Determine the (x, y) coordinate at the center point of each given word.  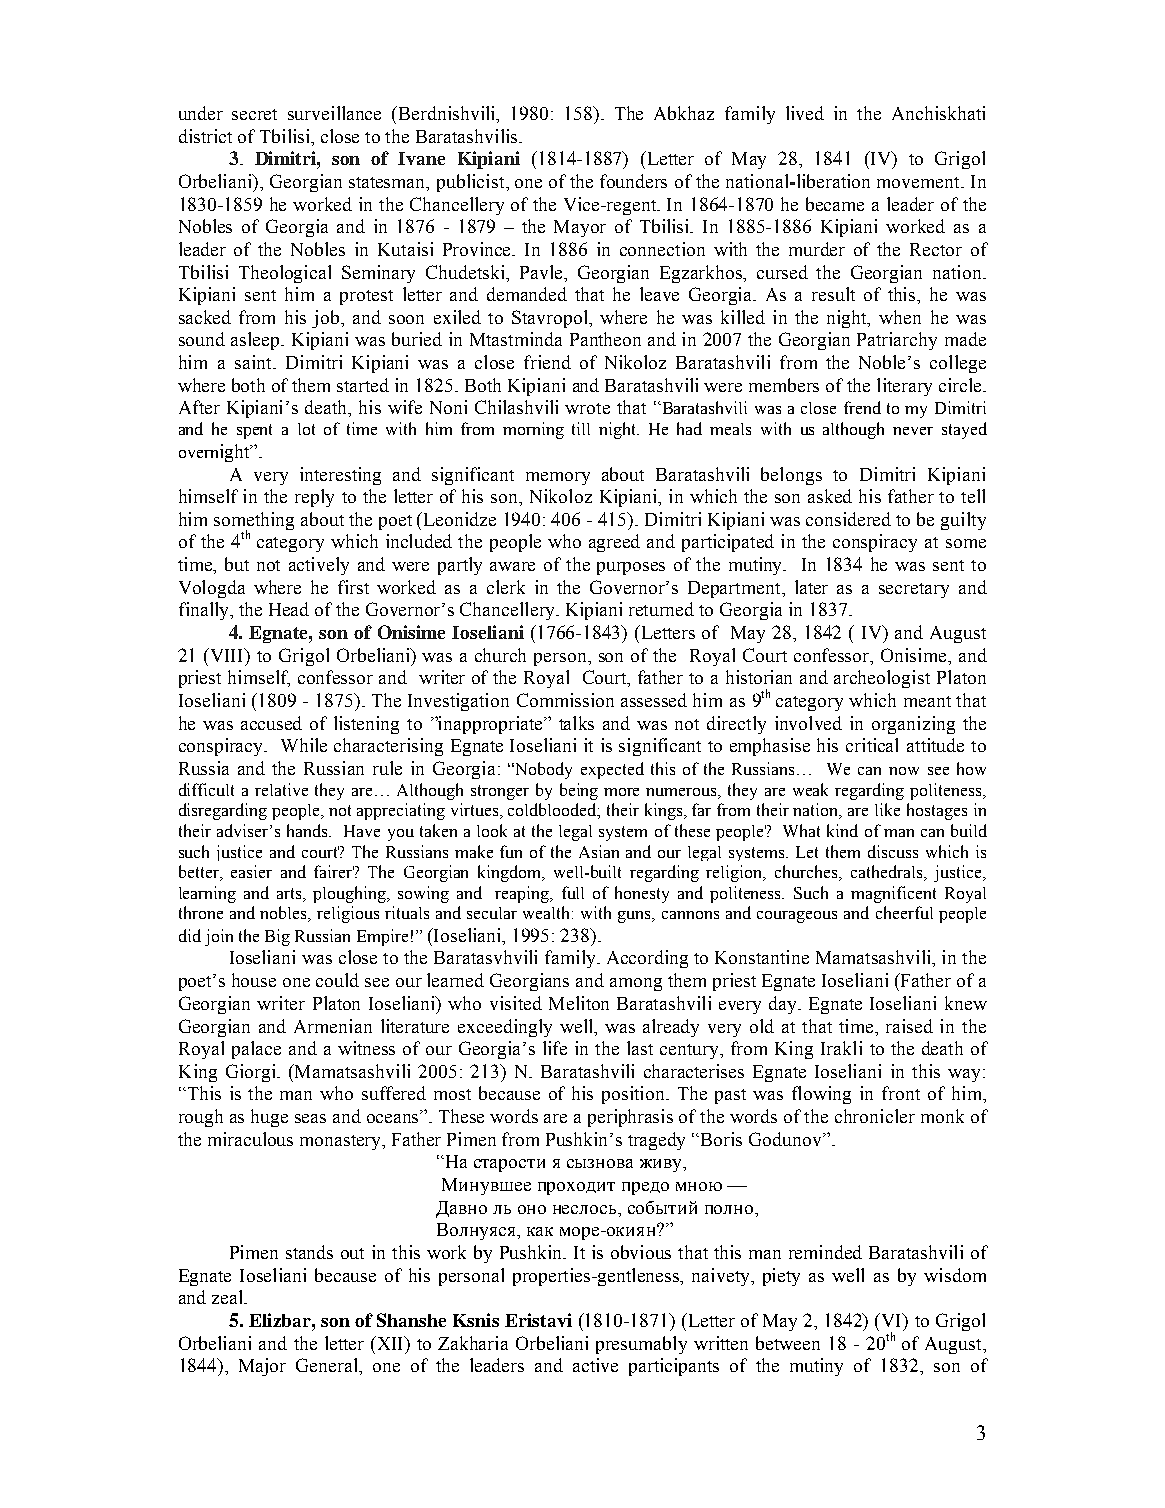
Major (262, 1367)
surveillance (334, 113)
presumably (641, 1345)
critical (872, 745)
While (304, 745)
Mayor (580, 228)
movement (919, 182)
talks (576, 723)
